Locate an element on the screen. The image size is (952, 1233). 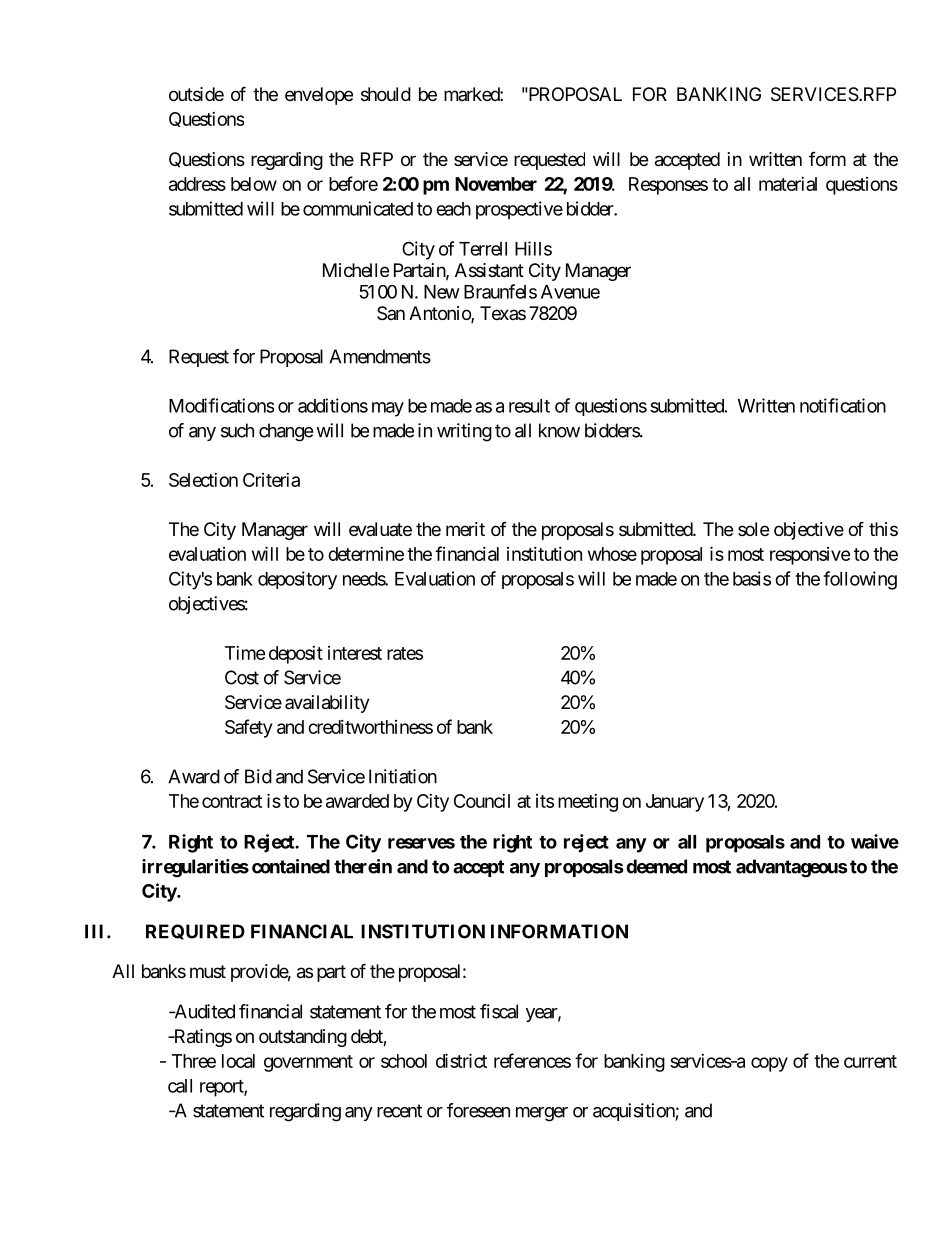
below is located at coordinates (254, 184).
